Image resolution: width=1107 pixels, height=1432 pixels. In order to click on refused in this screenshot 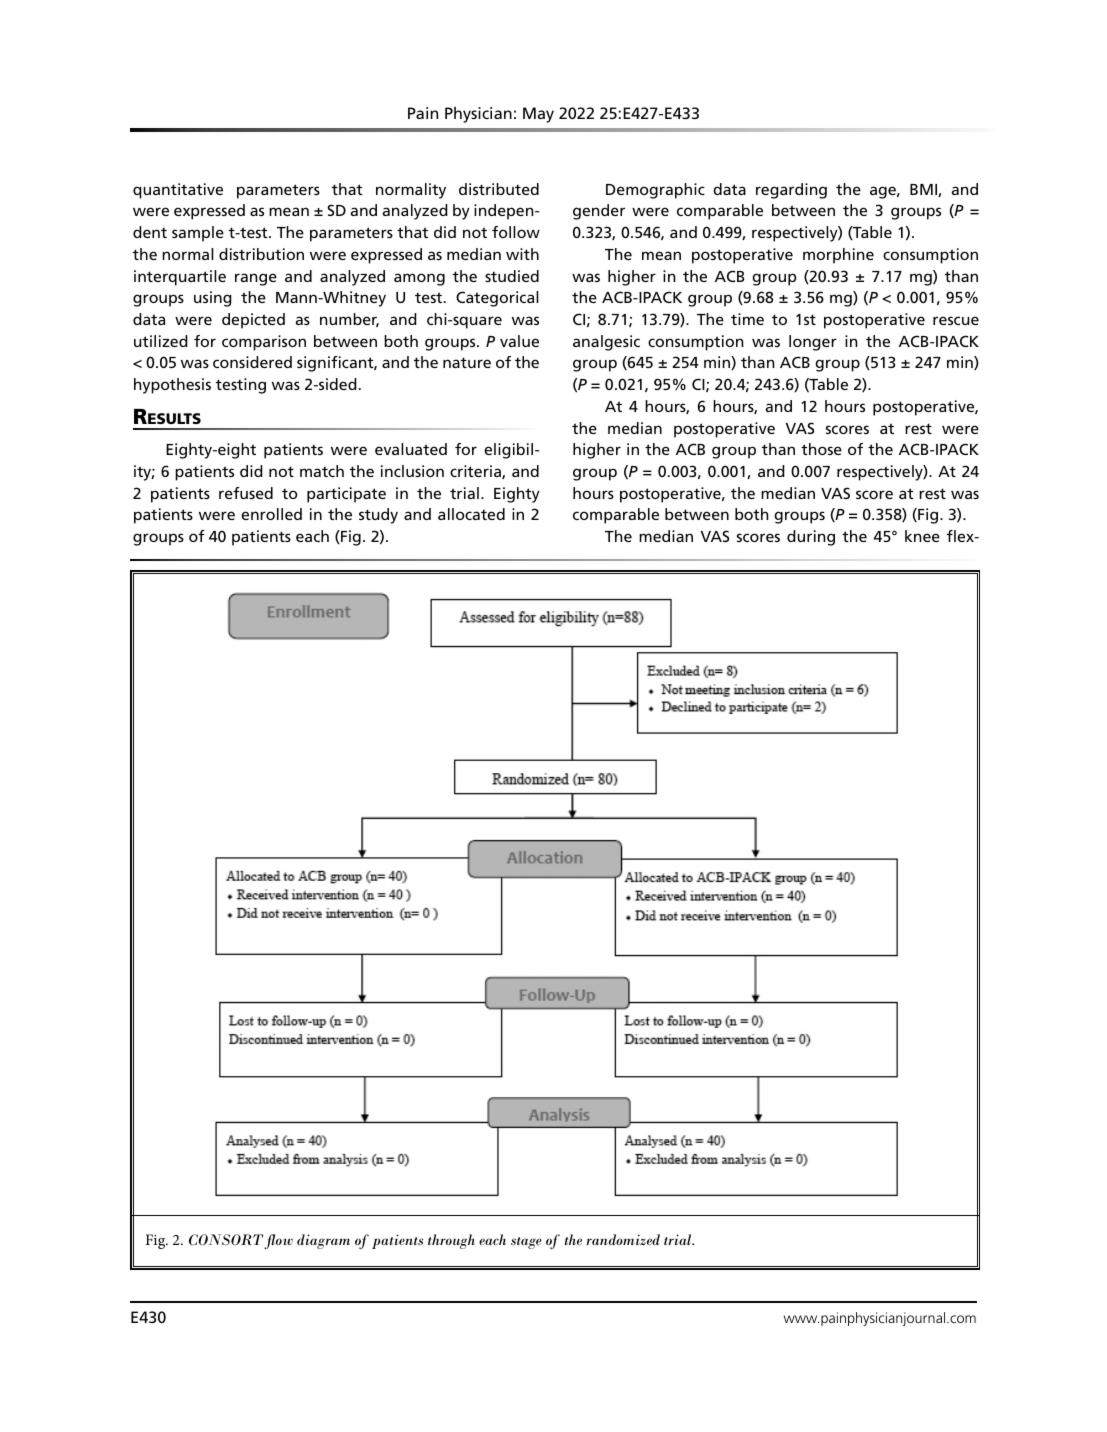, I will do `click(246, 493)`.
